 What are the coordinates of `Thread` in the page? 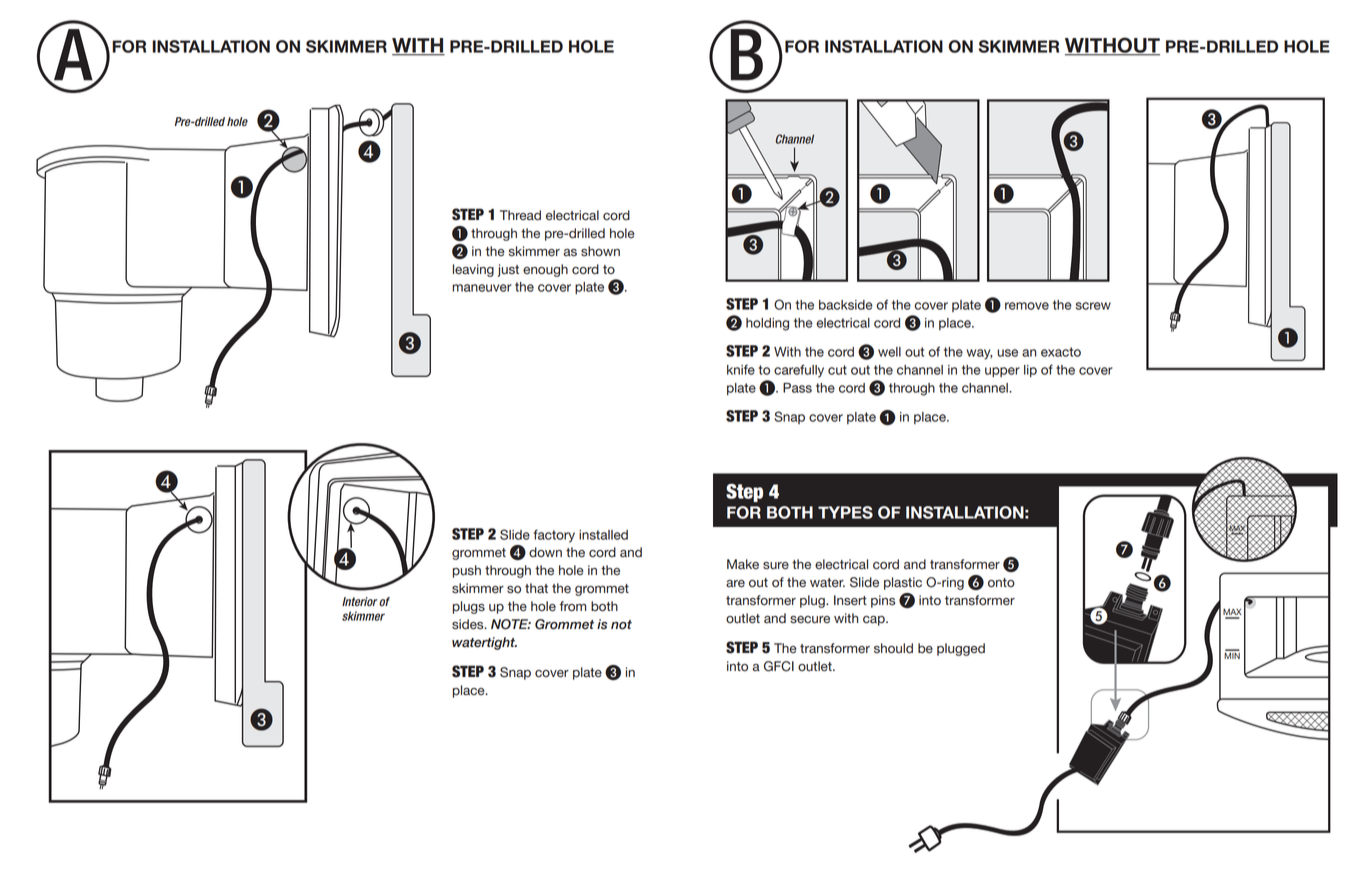 It's located at (520, 215).
